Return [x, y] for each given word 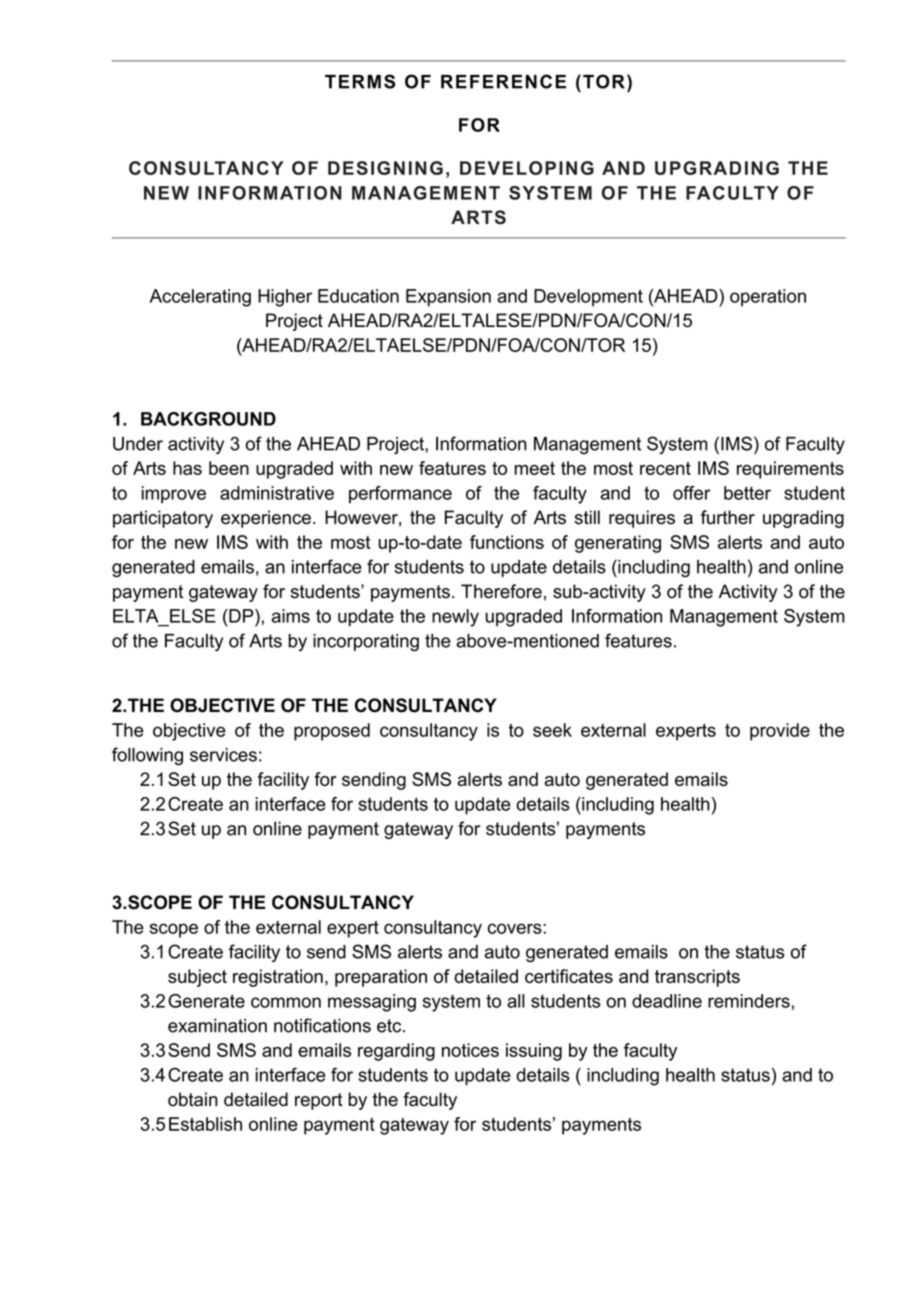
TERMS [360, 81]
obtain [193, 1099]
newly [455, 618]
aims [291, 616]
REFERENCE [503, 81]
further [728, 517]
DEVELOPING [527, 168]
